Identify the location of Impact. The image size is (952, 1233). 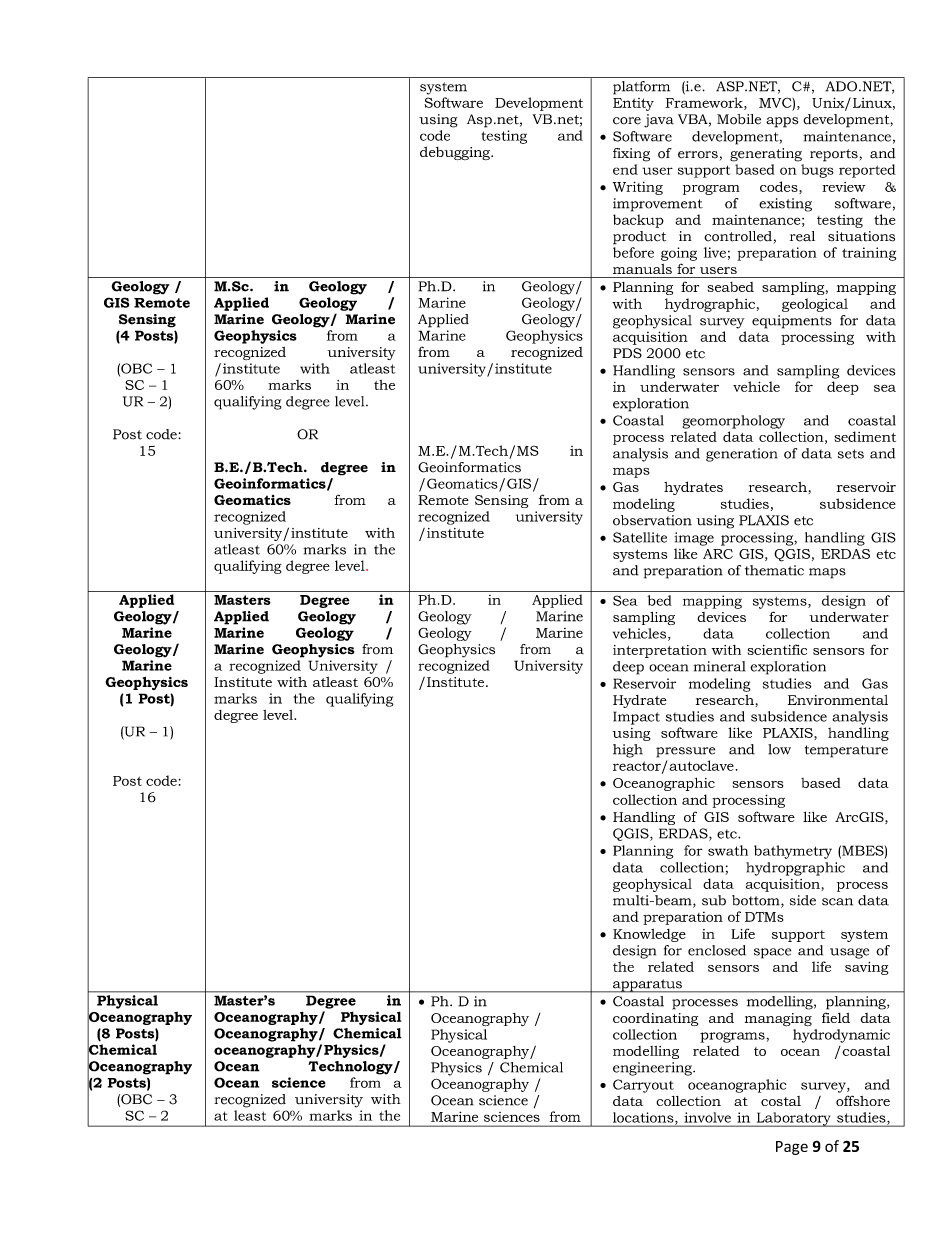
(636, 718).
